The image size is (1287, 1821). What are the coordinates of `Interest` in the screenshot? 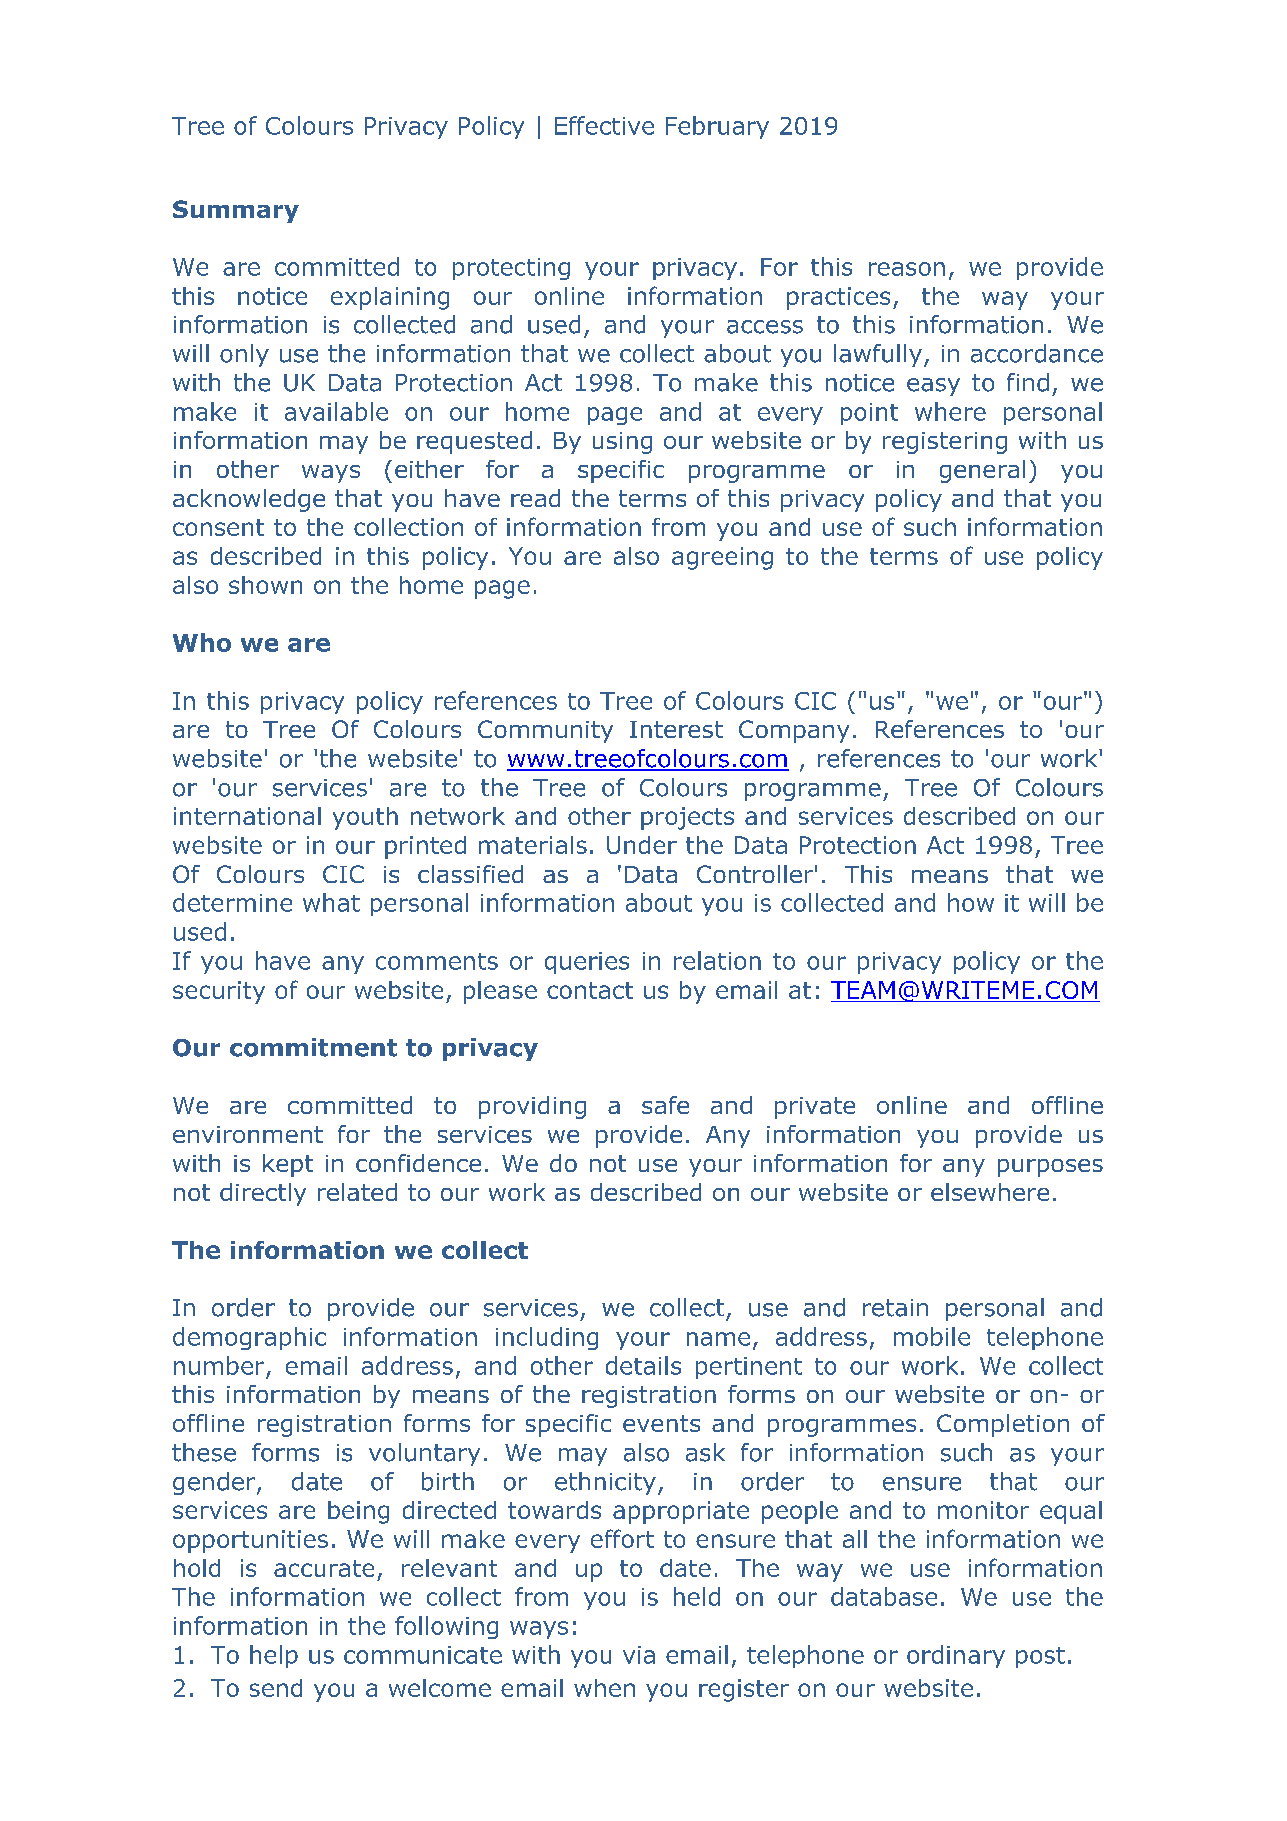 It's located at (676, 729).
